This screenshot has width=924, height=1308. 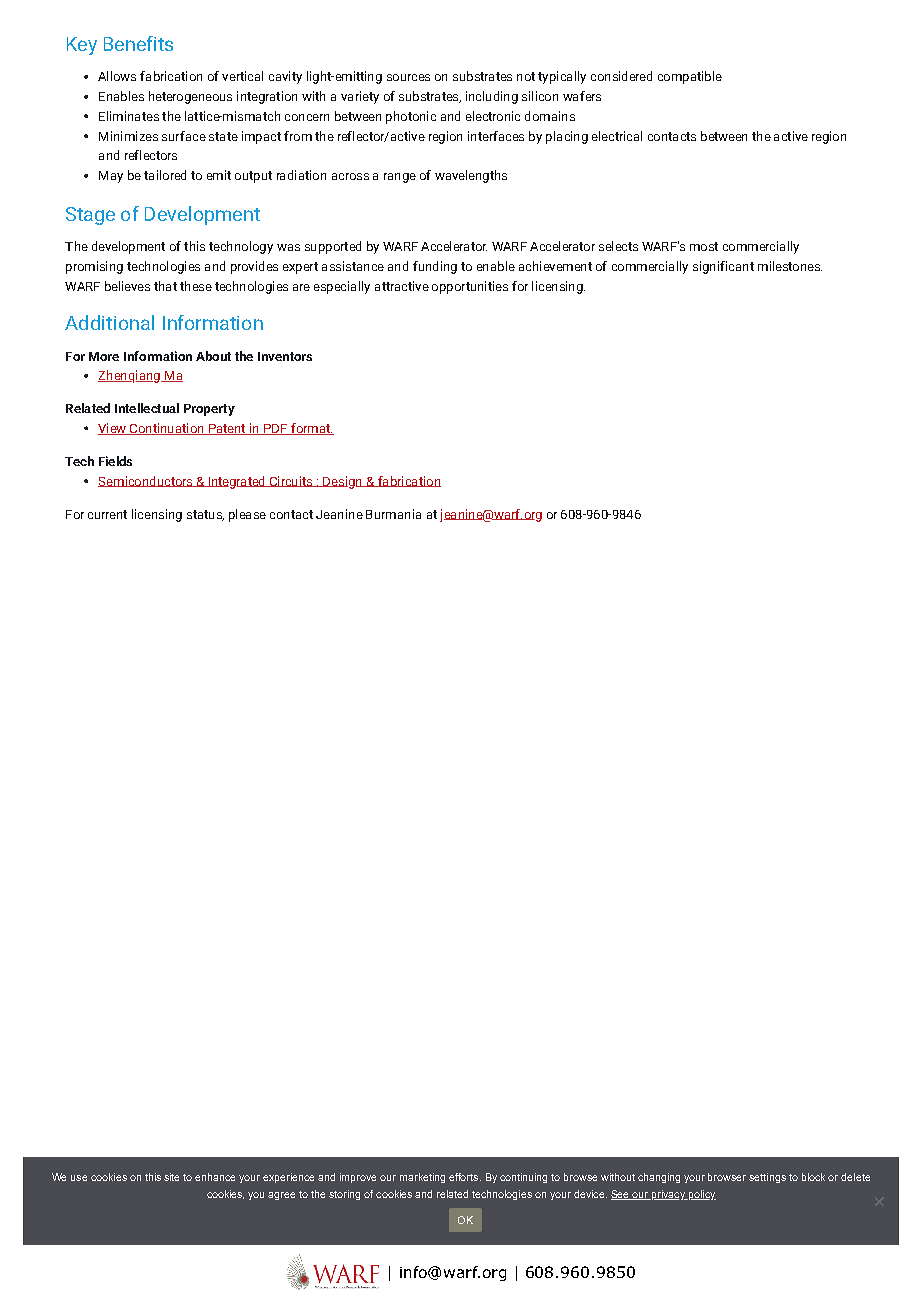 I want to click on efforts, so click(x=465, y=1177).
